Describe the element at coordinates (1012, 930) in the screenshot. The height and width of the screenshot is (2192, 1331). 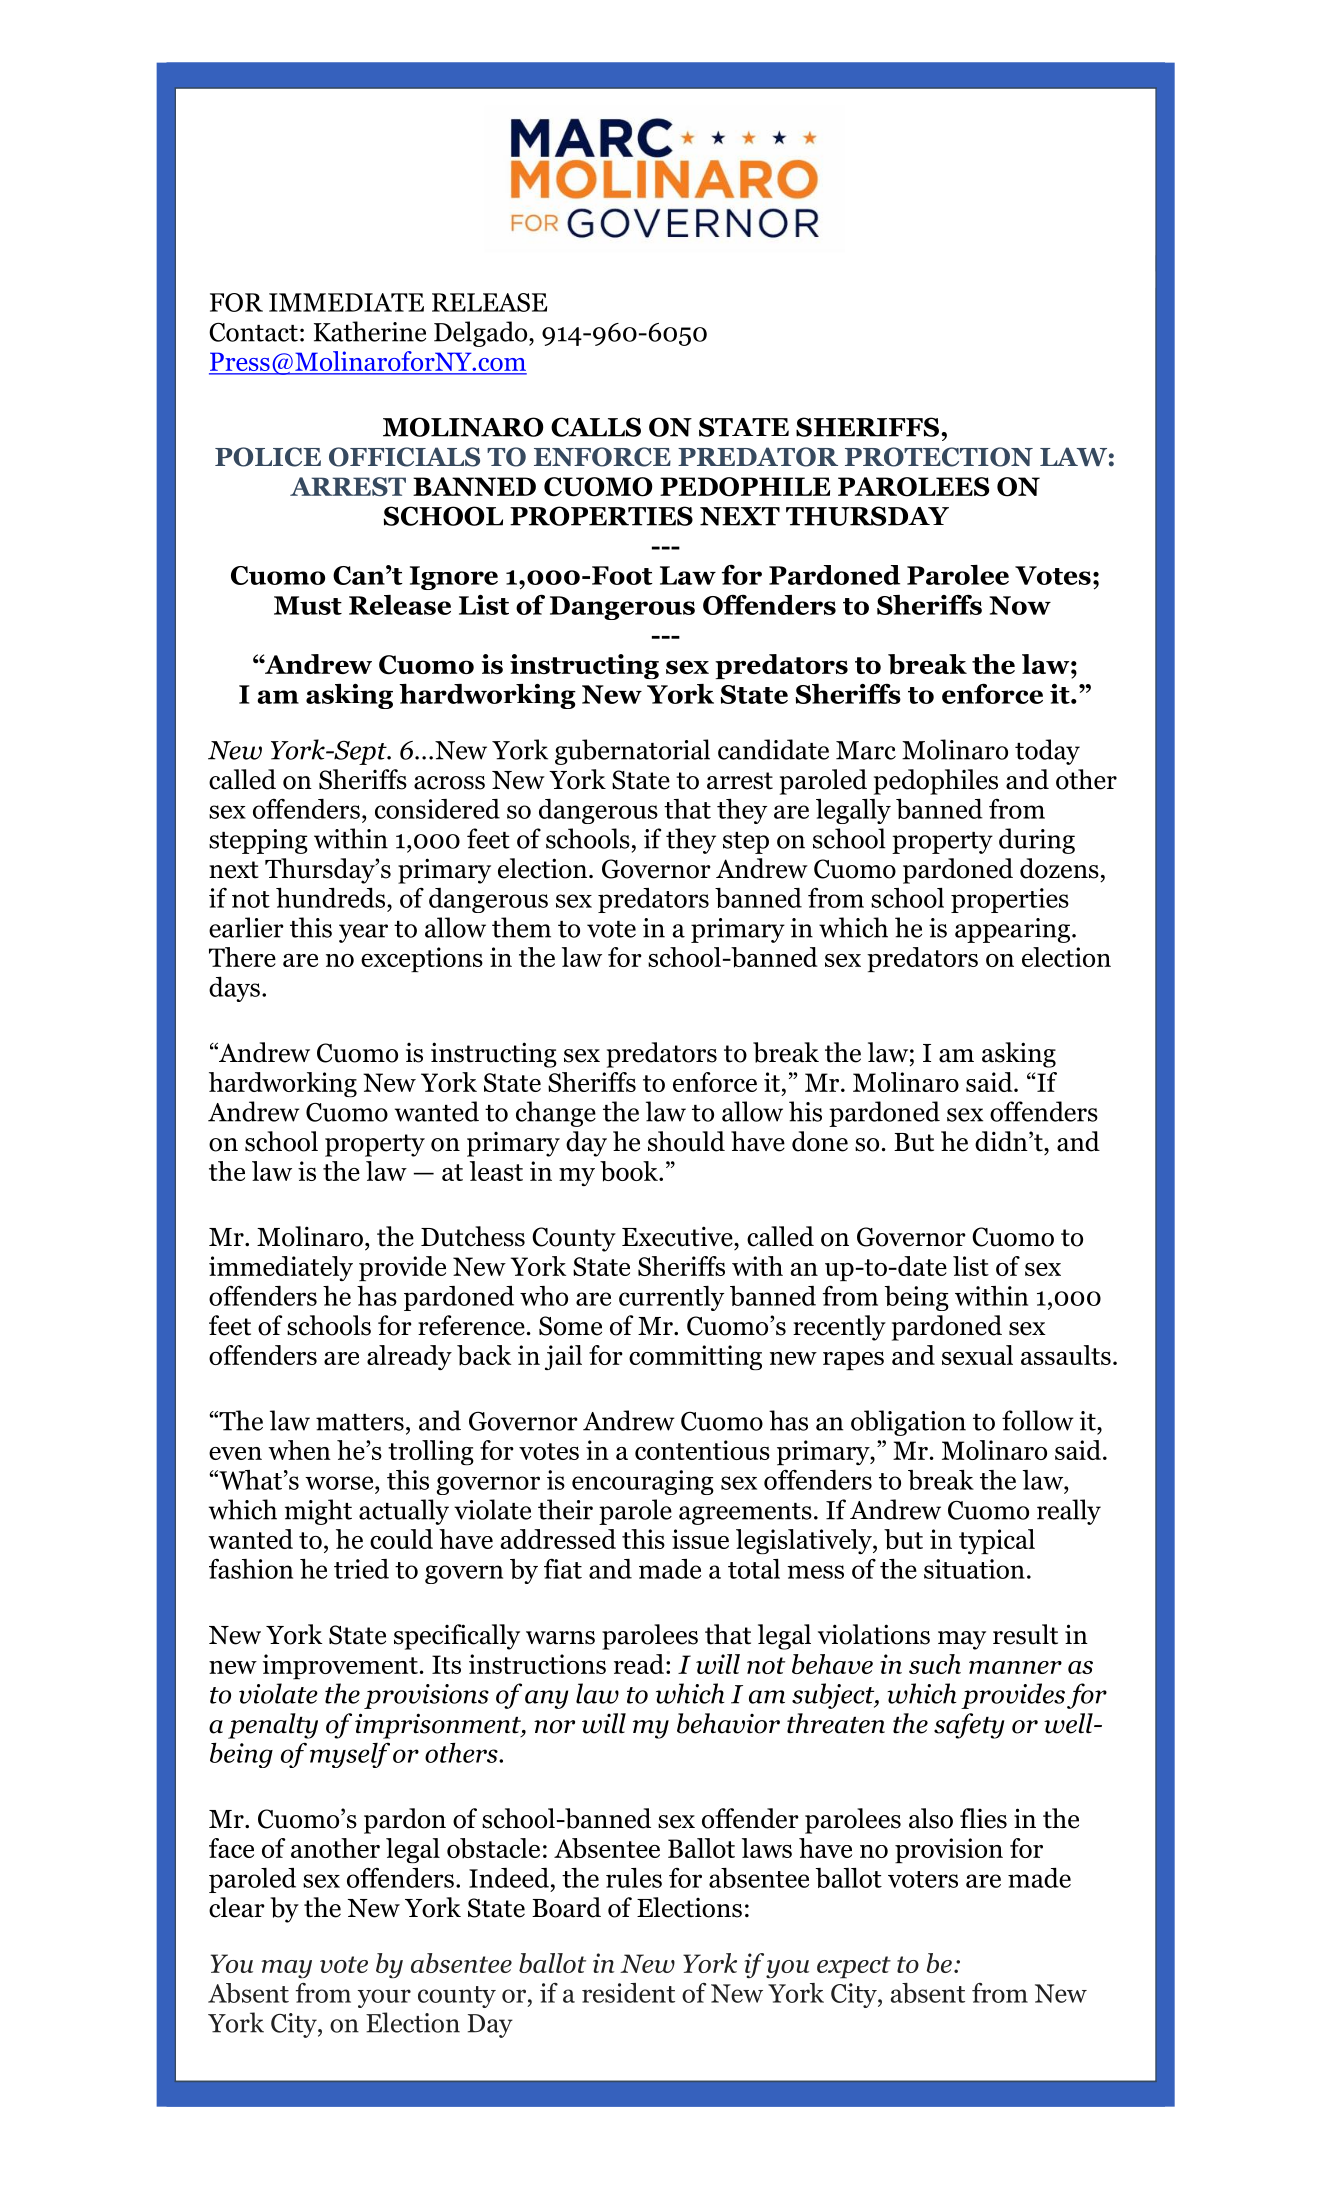
I see `appearing` at that location.
